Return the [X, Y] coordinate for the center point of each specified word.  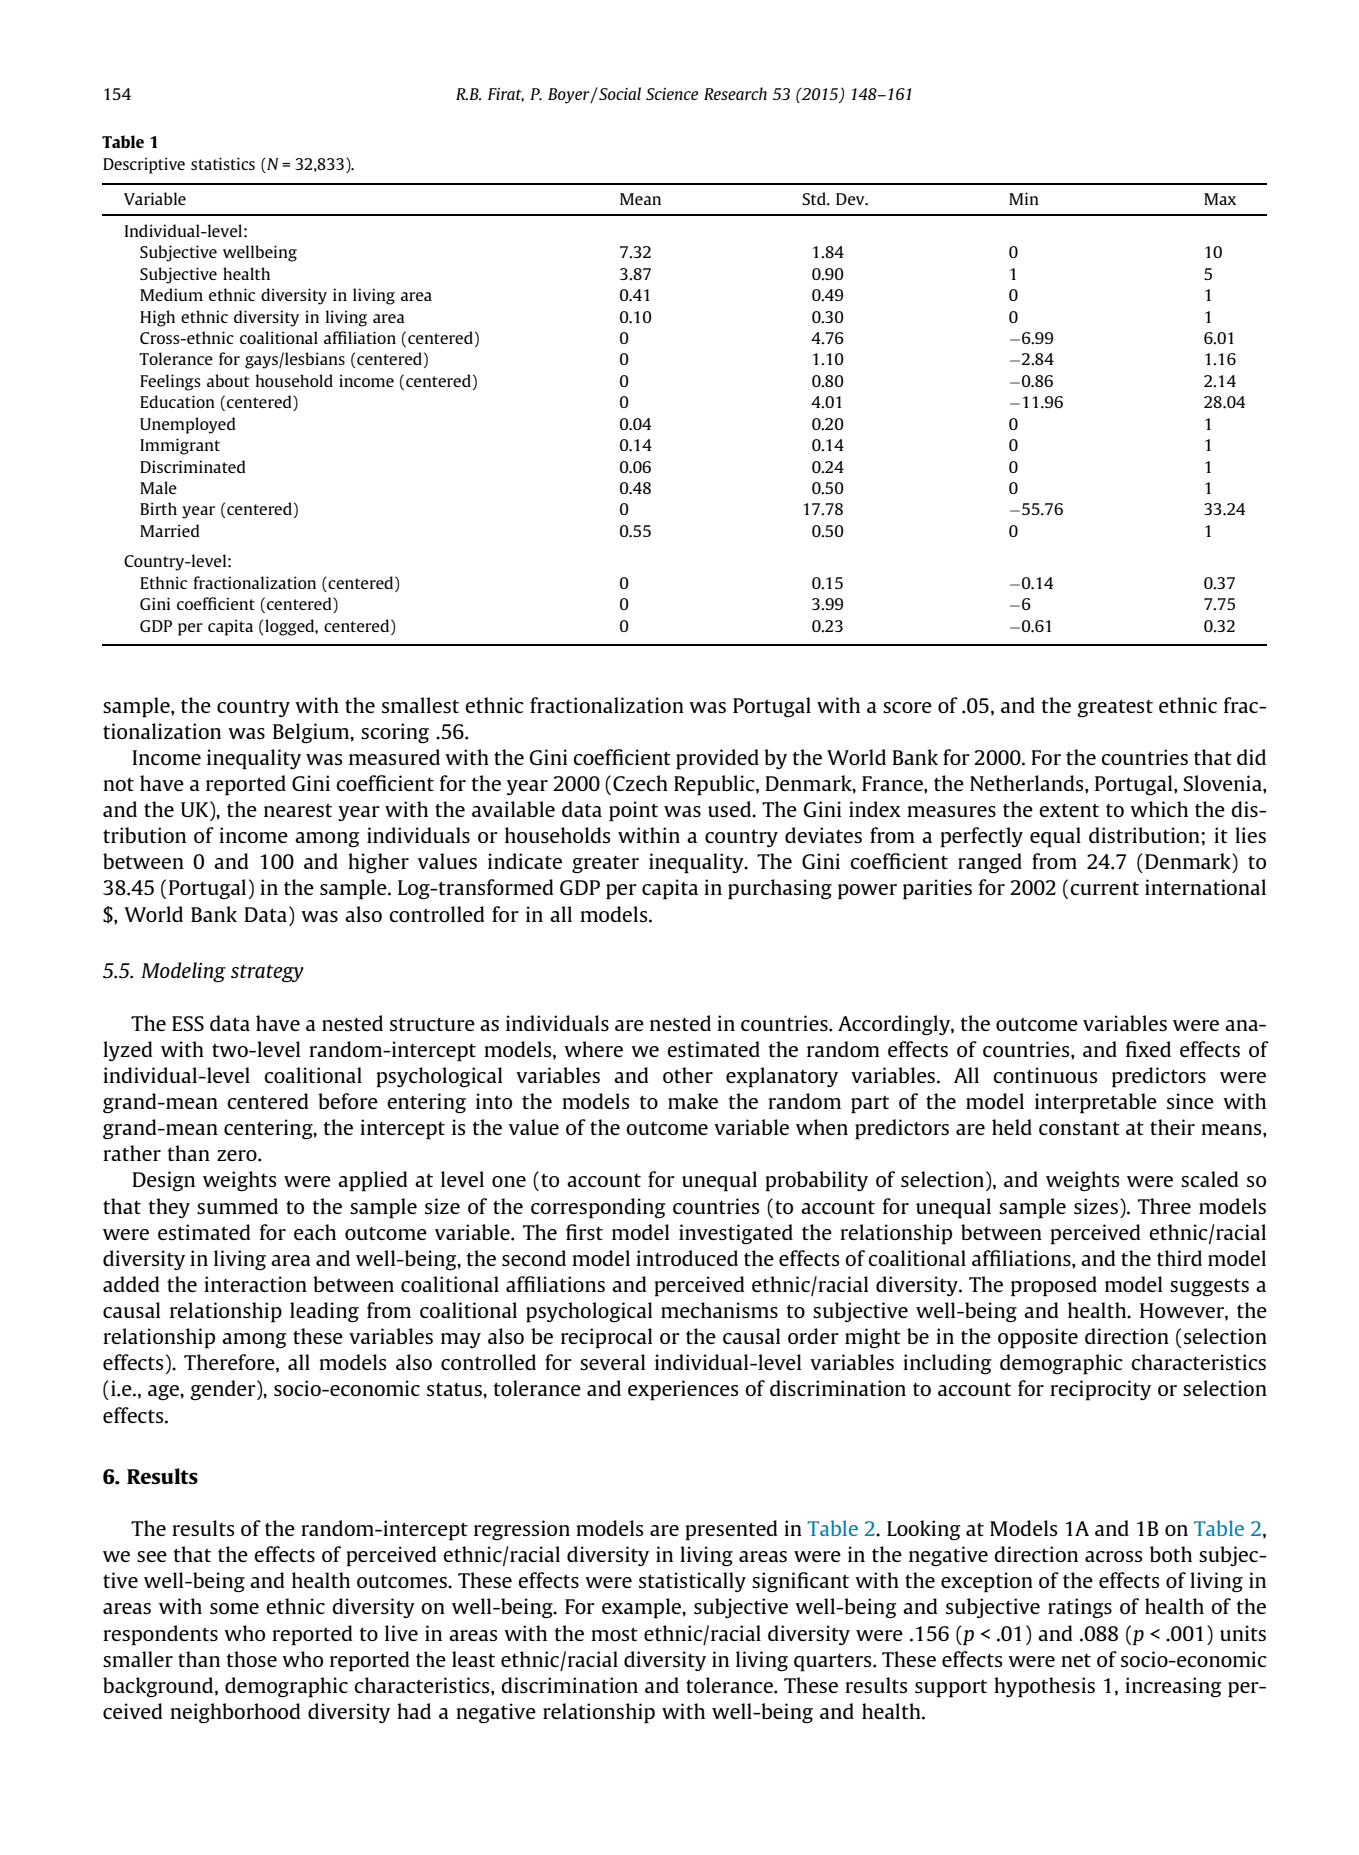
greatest [1115, 708]
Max [1220, 199]
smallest [420, 705]
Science [672, 94]
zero [238, 1155]
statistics [223, 163]
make [693, 1101]
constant [1079, 1128]
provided [717, 759]
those [252, 1659]
